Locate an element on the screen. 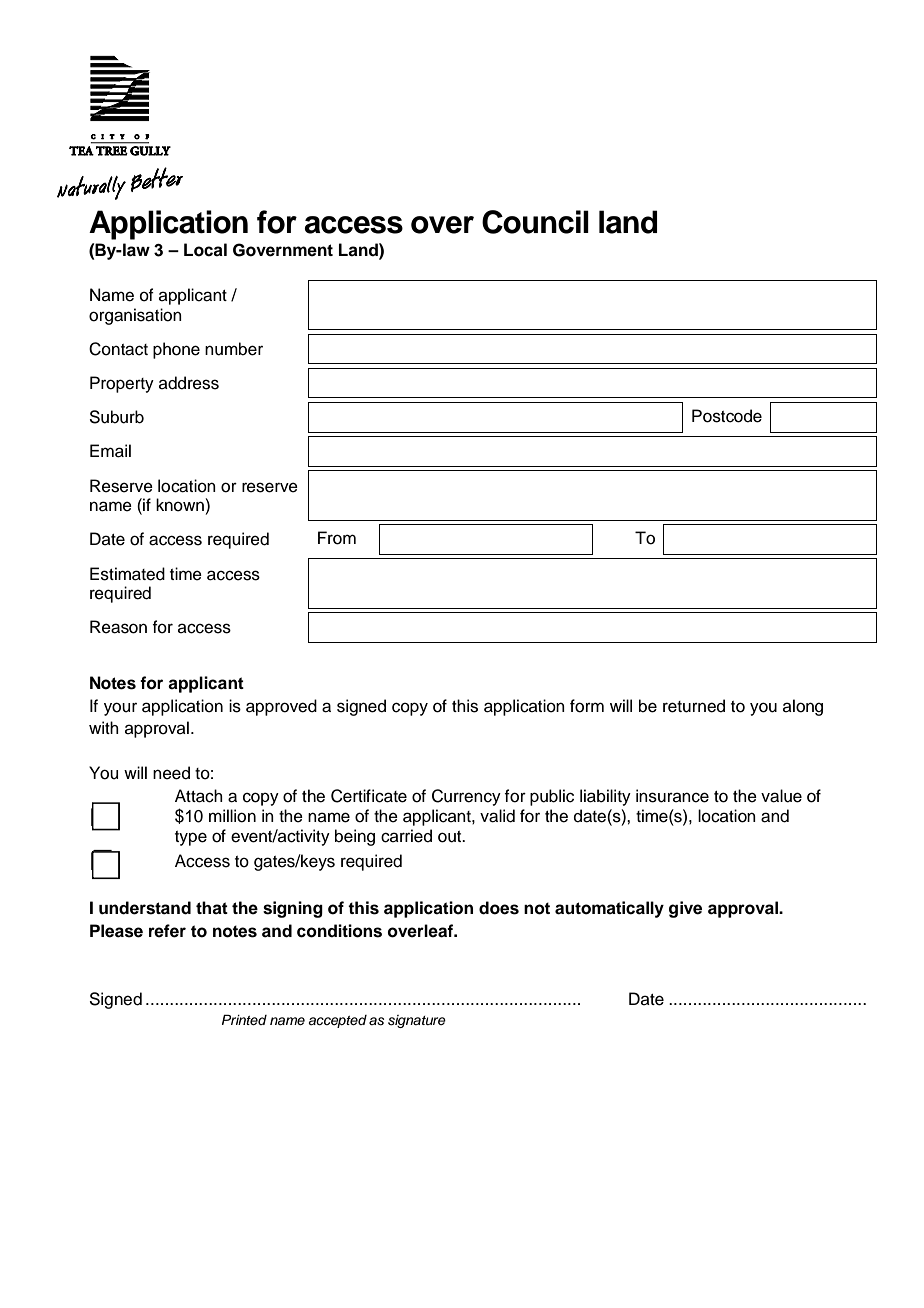 The image size is (924, 1308). Reason is located at coordinates (118, 627).
